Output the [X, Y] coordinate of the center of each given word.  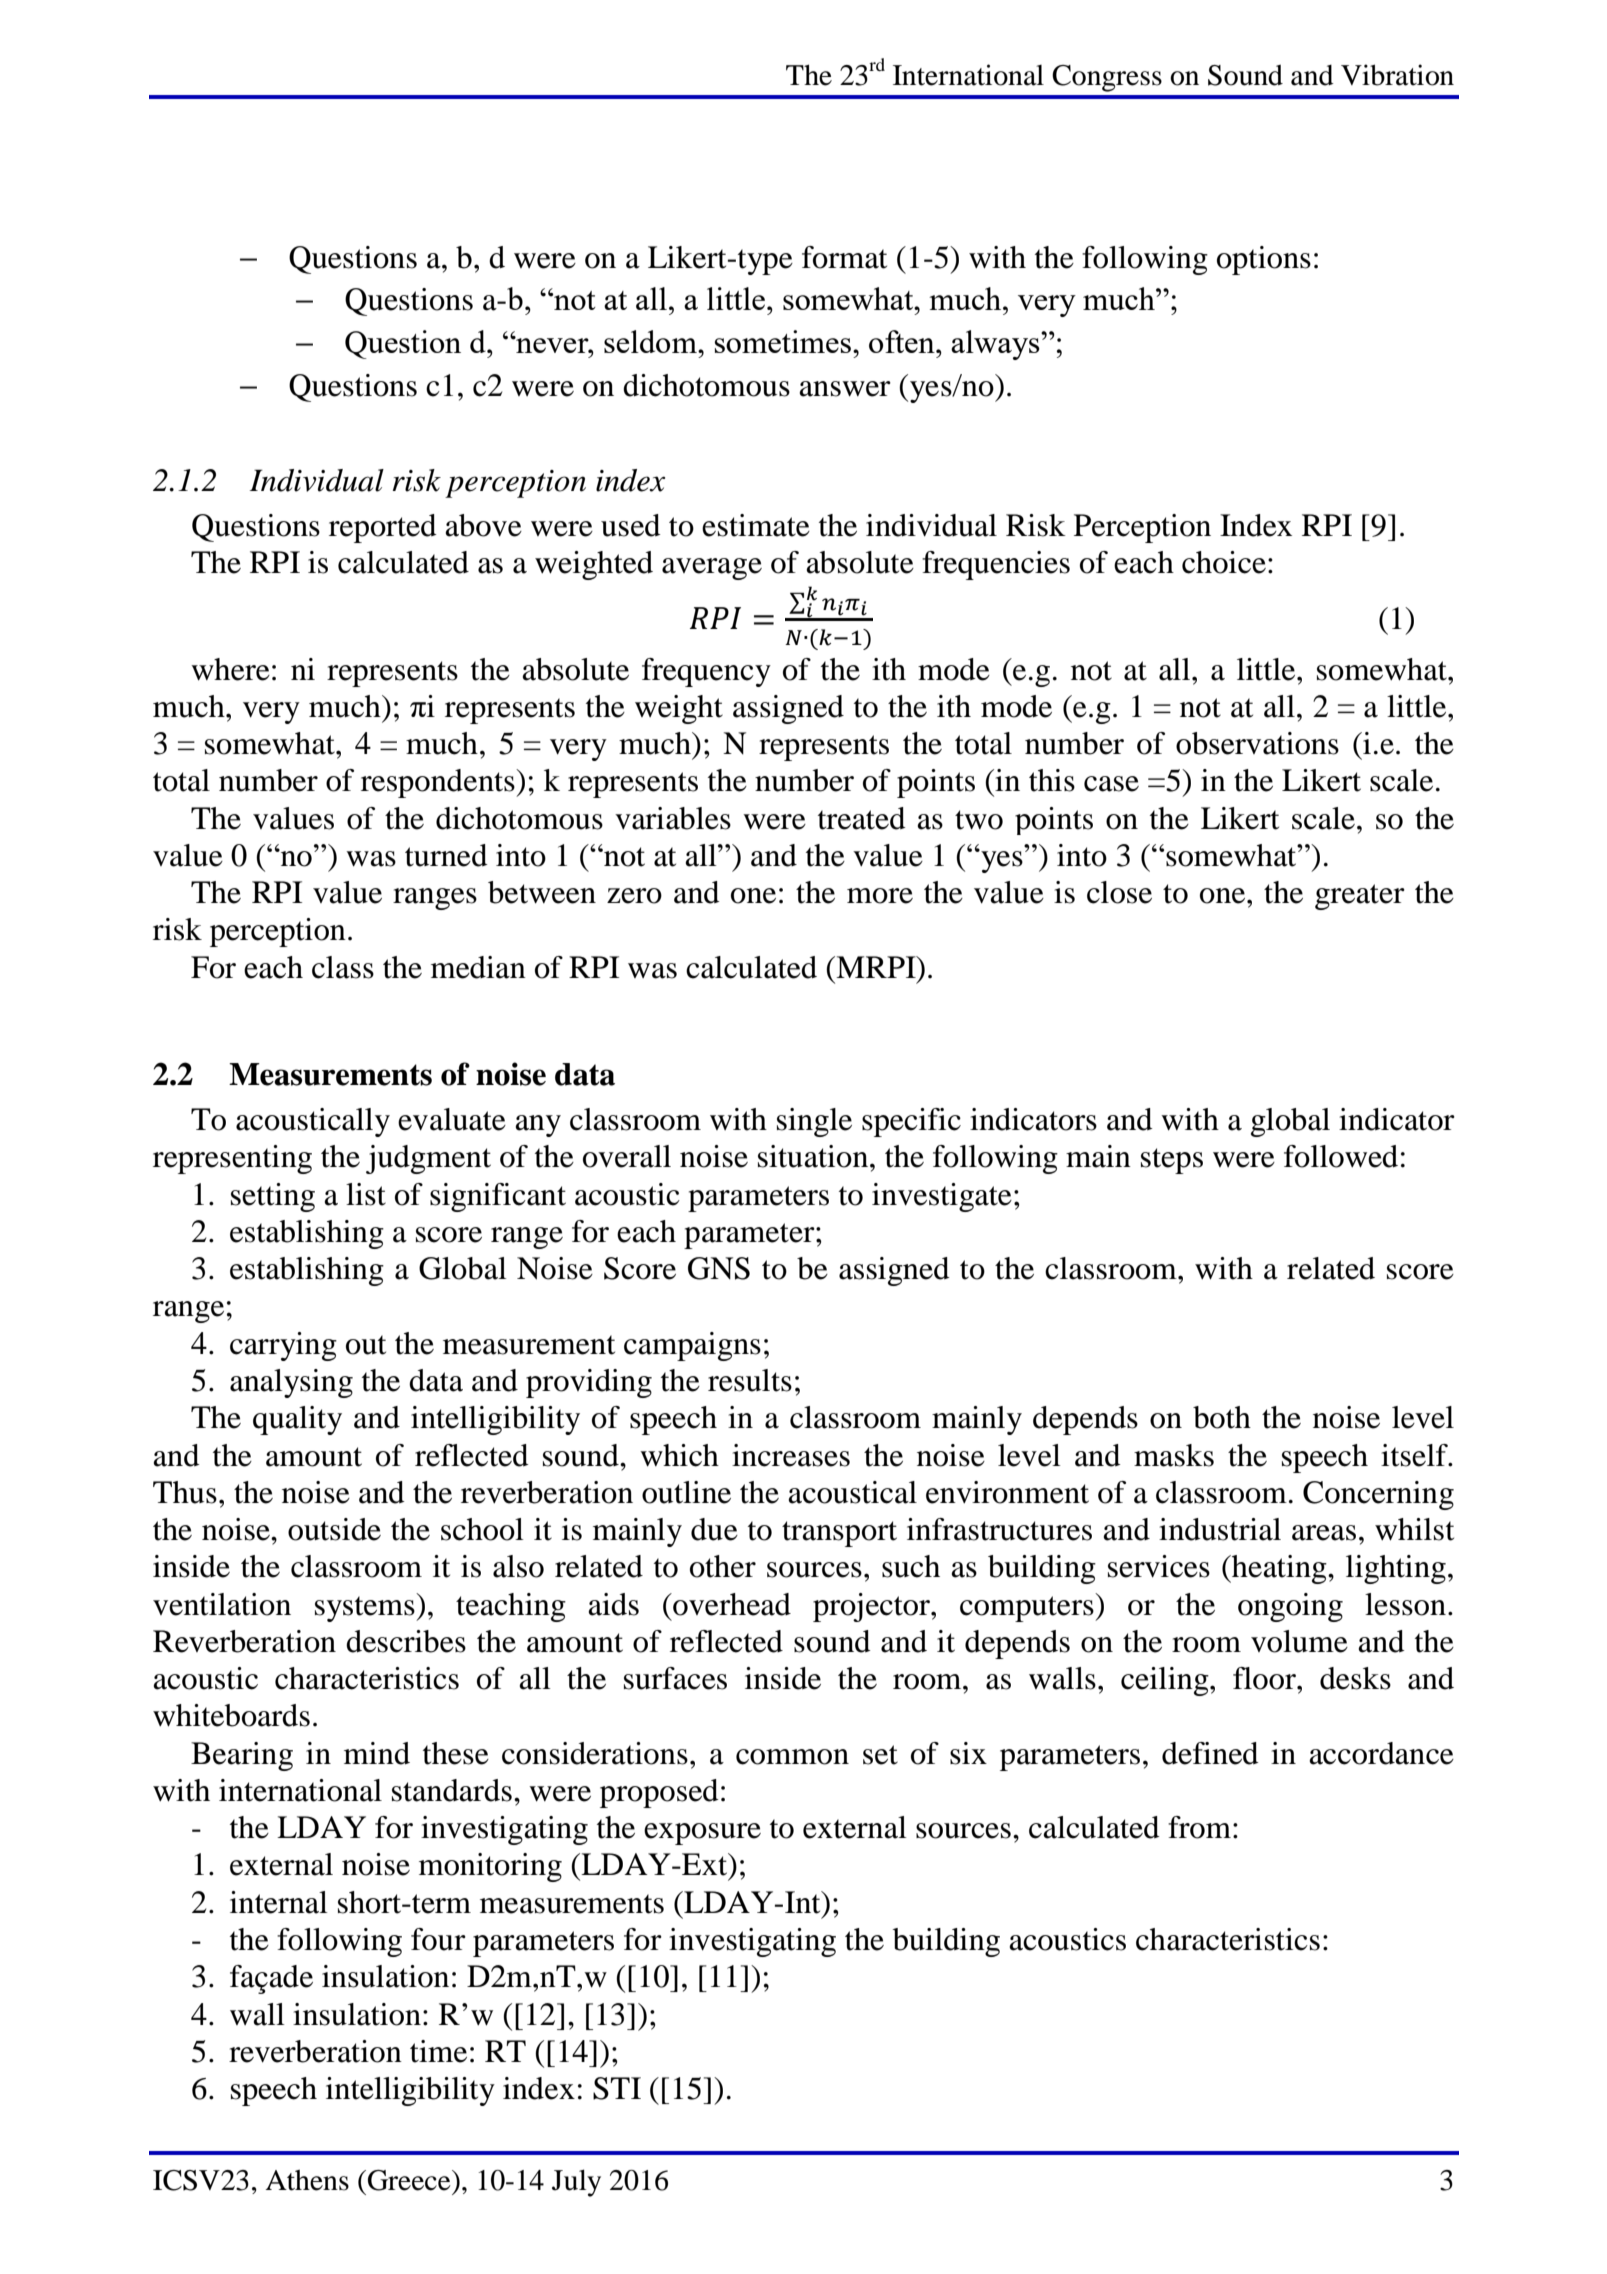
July [576, 2183]
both [1222, 1417]
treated [862, 818]
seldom [651, 341]
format [844, 257]
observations [1257, 743]
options [1264, 260]
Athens [307, 2180]
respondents [439, 783]
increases [791, 1455]
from [1201, 1827]
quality [297, 1420]
